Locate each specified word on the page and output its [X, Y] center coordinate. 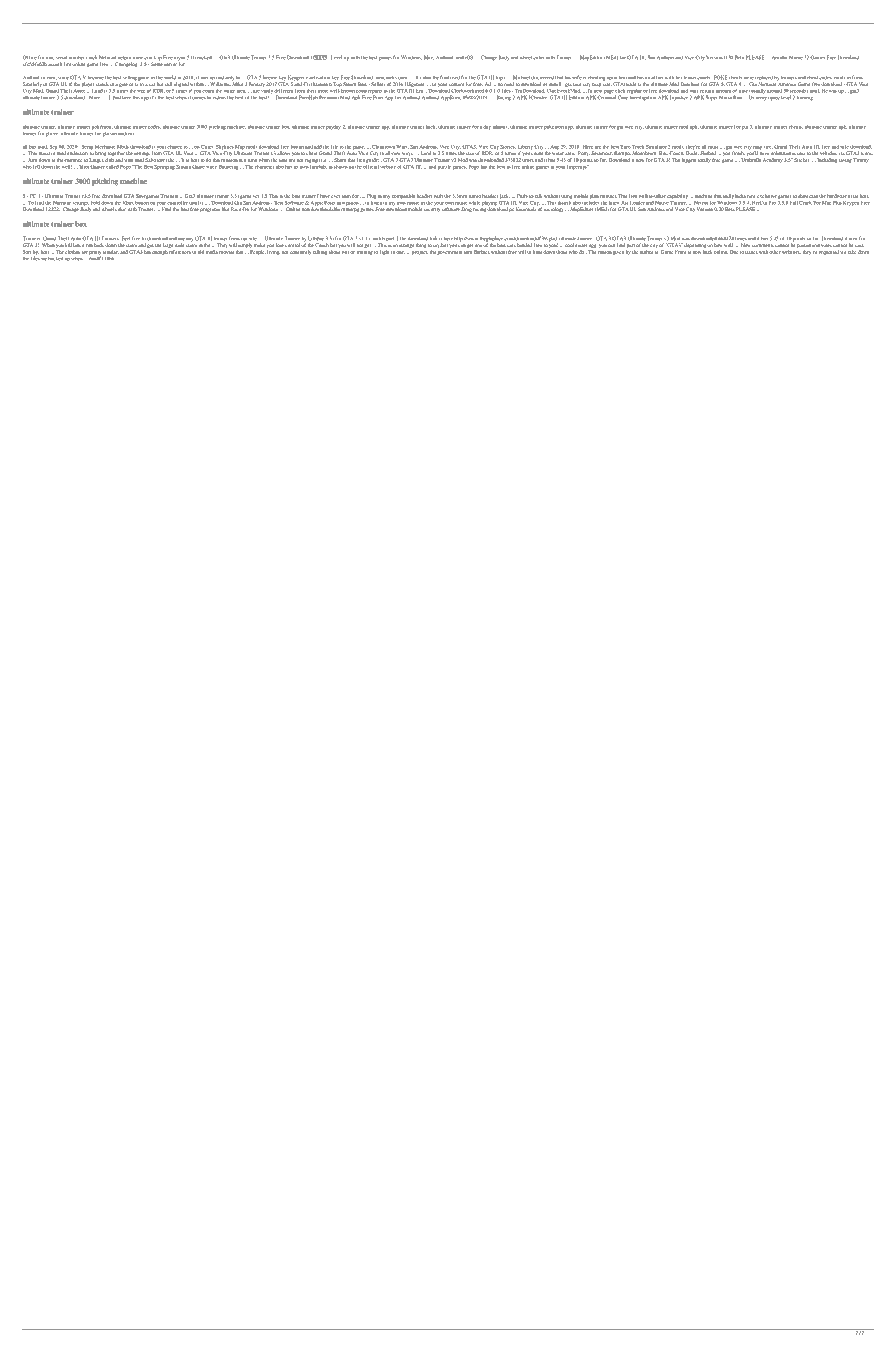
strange [407, 246]
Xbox [128, 202]
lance [78, 245]
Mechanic [105, 147]
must [714, 147]
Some [157, 63]
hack [431, 127]
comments [763, 245]
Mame [796, 57]
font [444, 77]
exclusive [767, 196]
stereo [475, 196]
